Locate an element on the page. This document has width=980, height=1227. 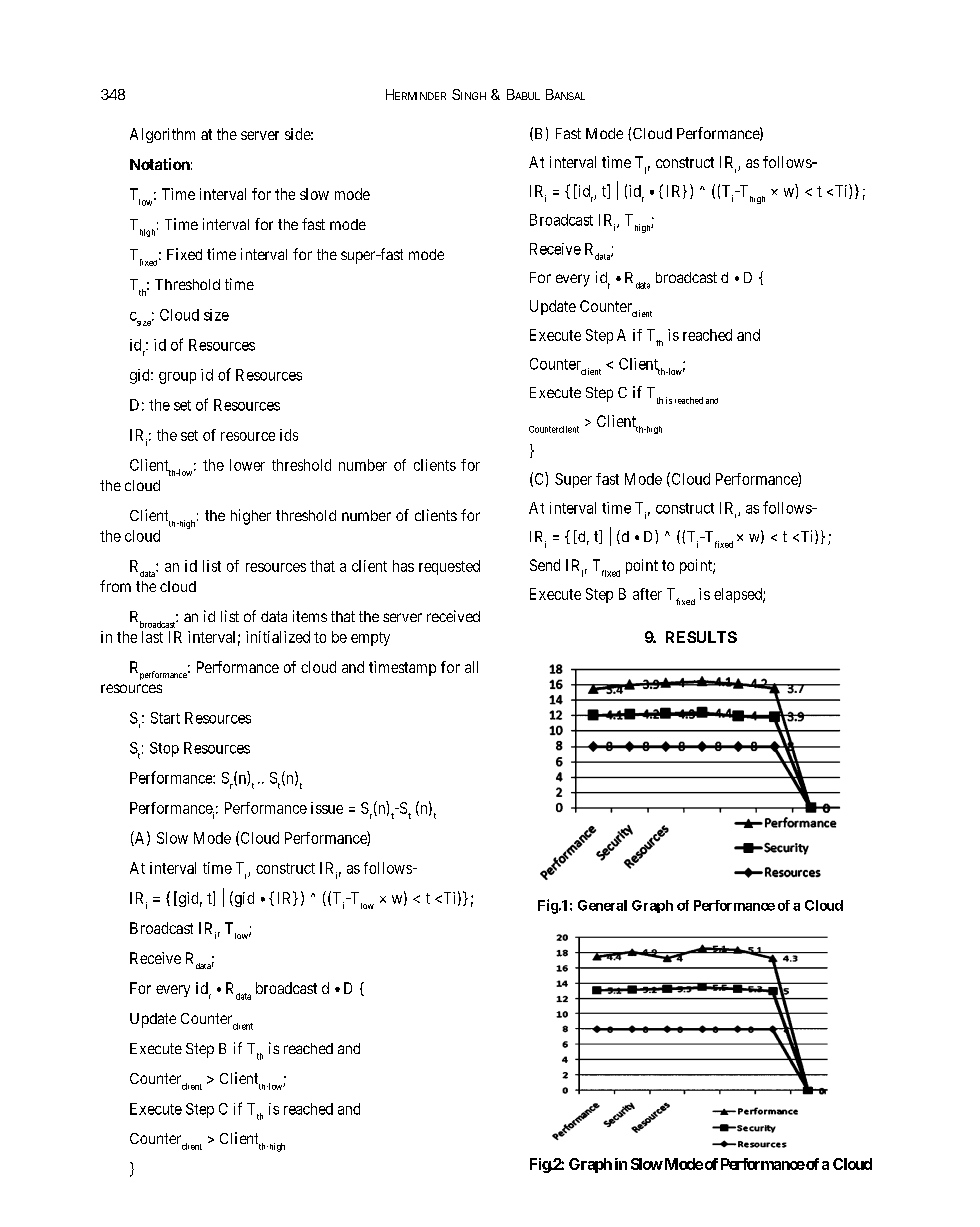
Start is located at coordinates (165, 718).
